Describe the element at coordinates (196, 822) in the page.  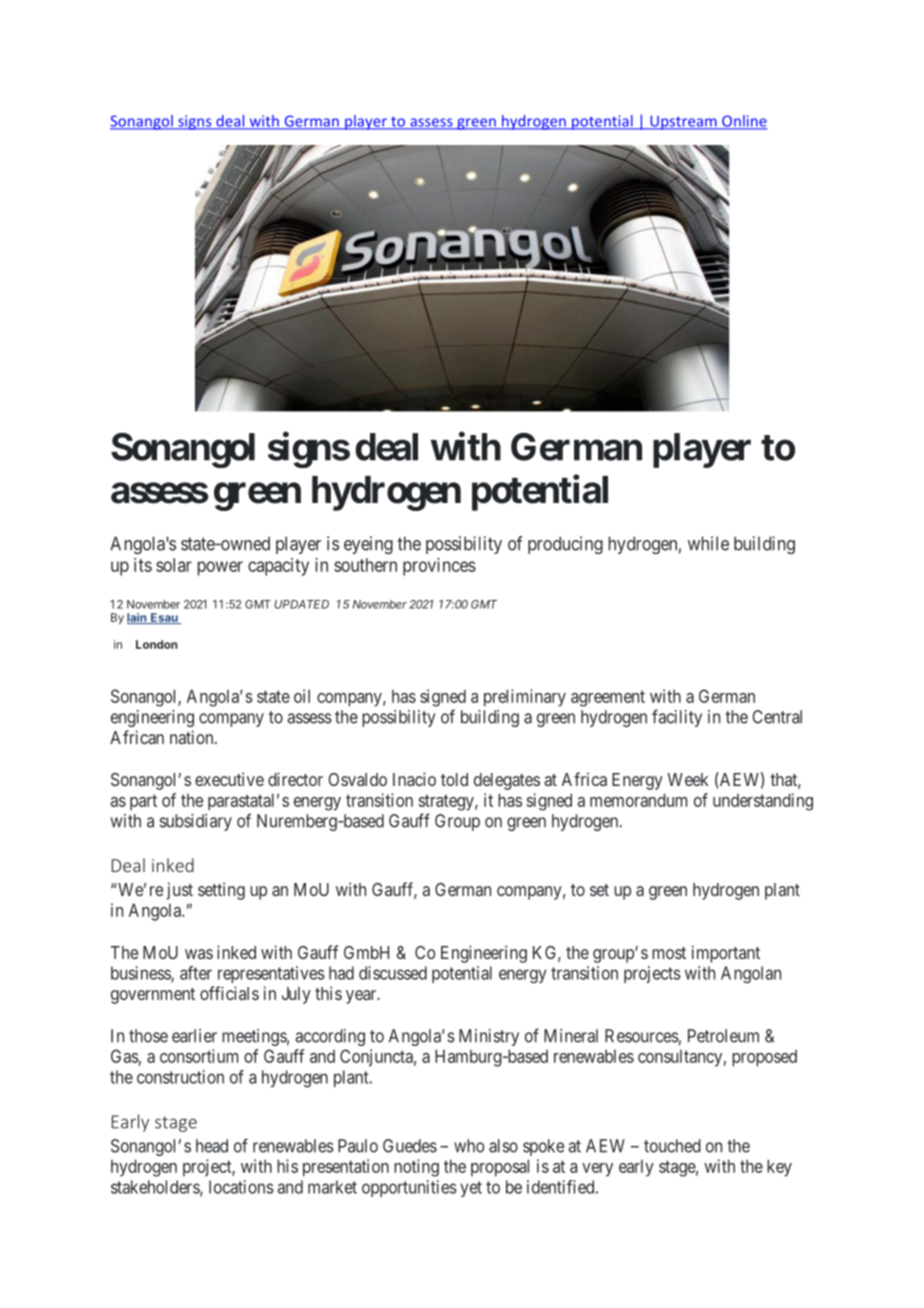
I see `subsidiary` at that location.
